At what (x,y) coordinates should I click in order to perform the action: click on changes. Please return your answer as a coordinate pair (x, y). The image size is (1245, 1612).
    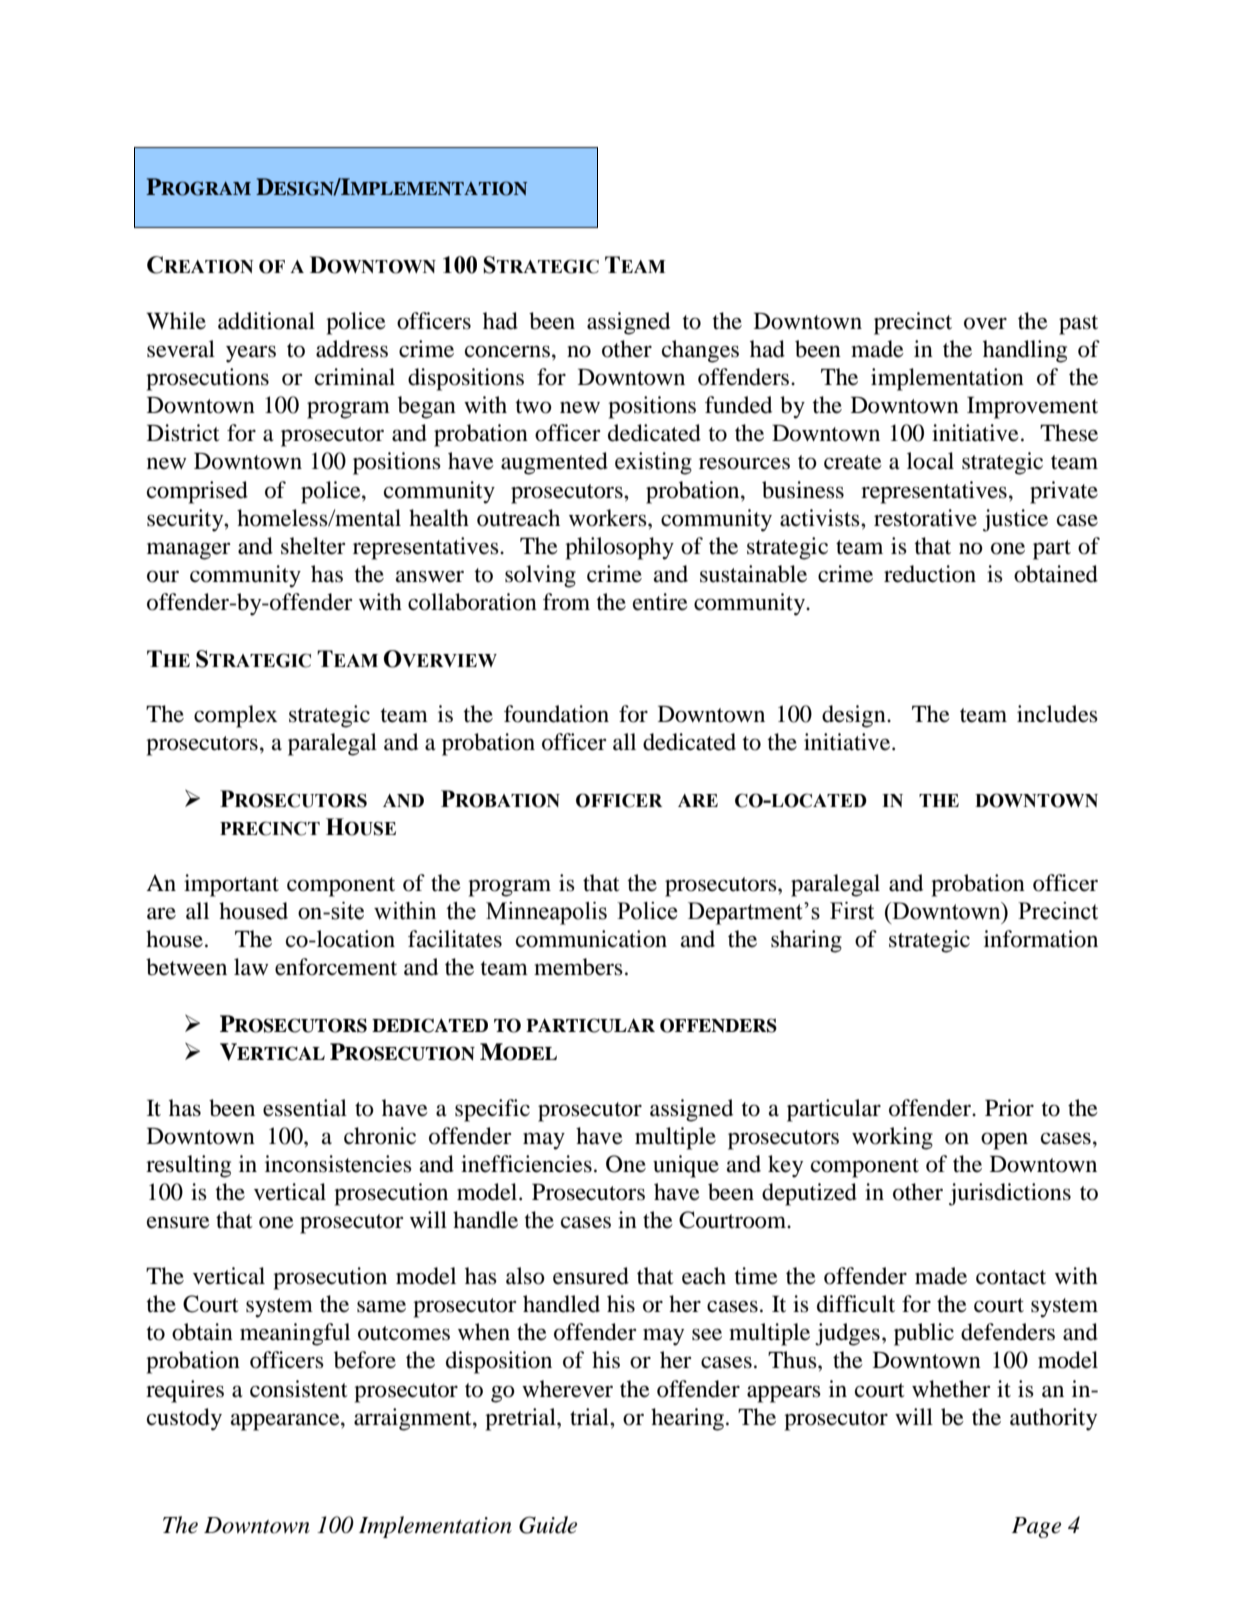
    Looking at the image, I should click on (700, 351).
